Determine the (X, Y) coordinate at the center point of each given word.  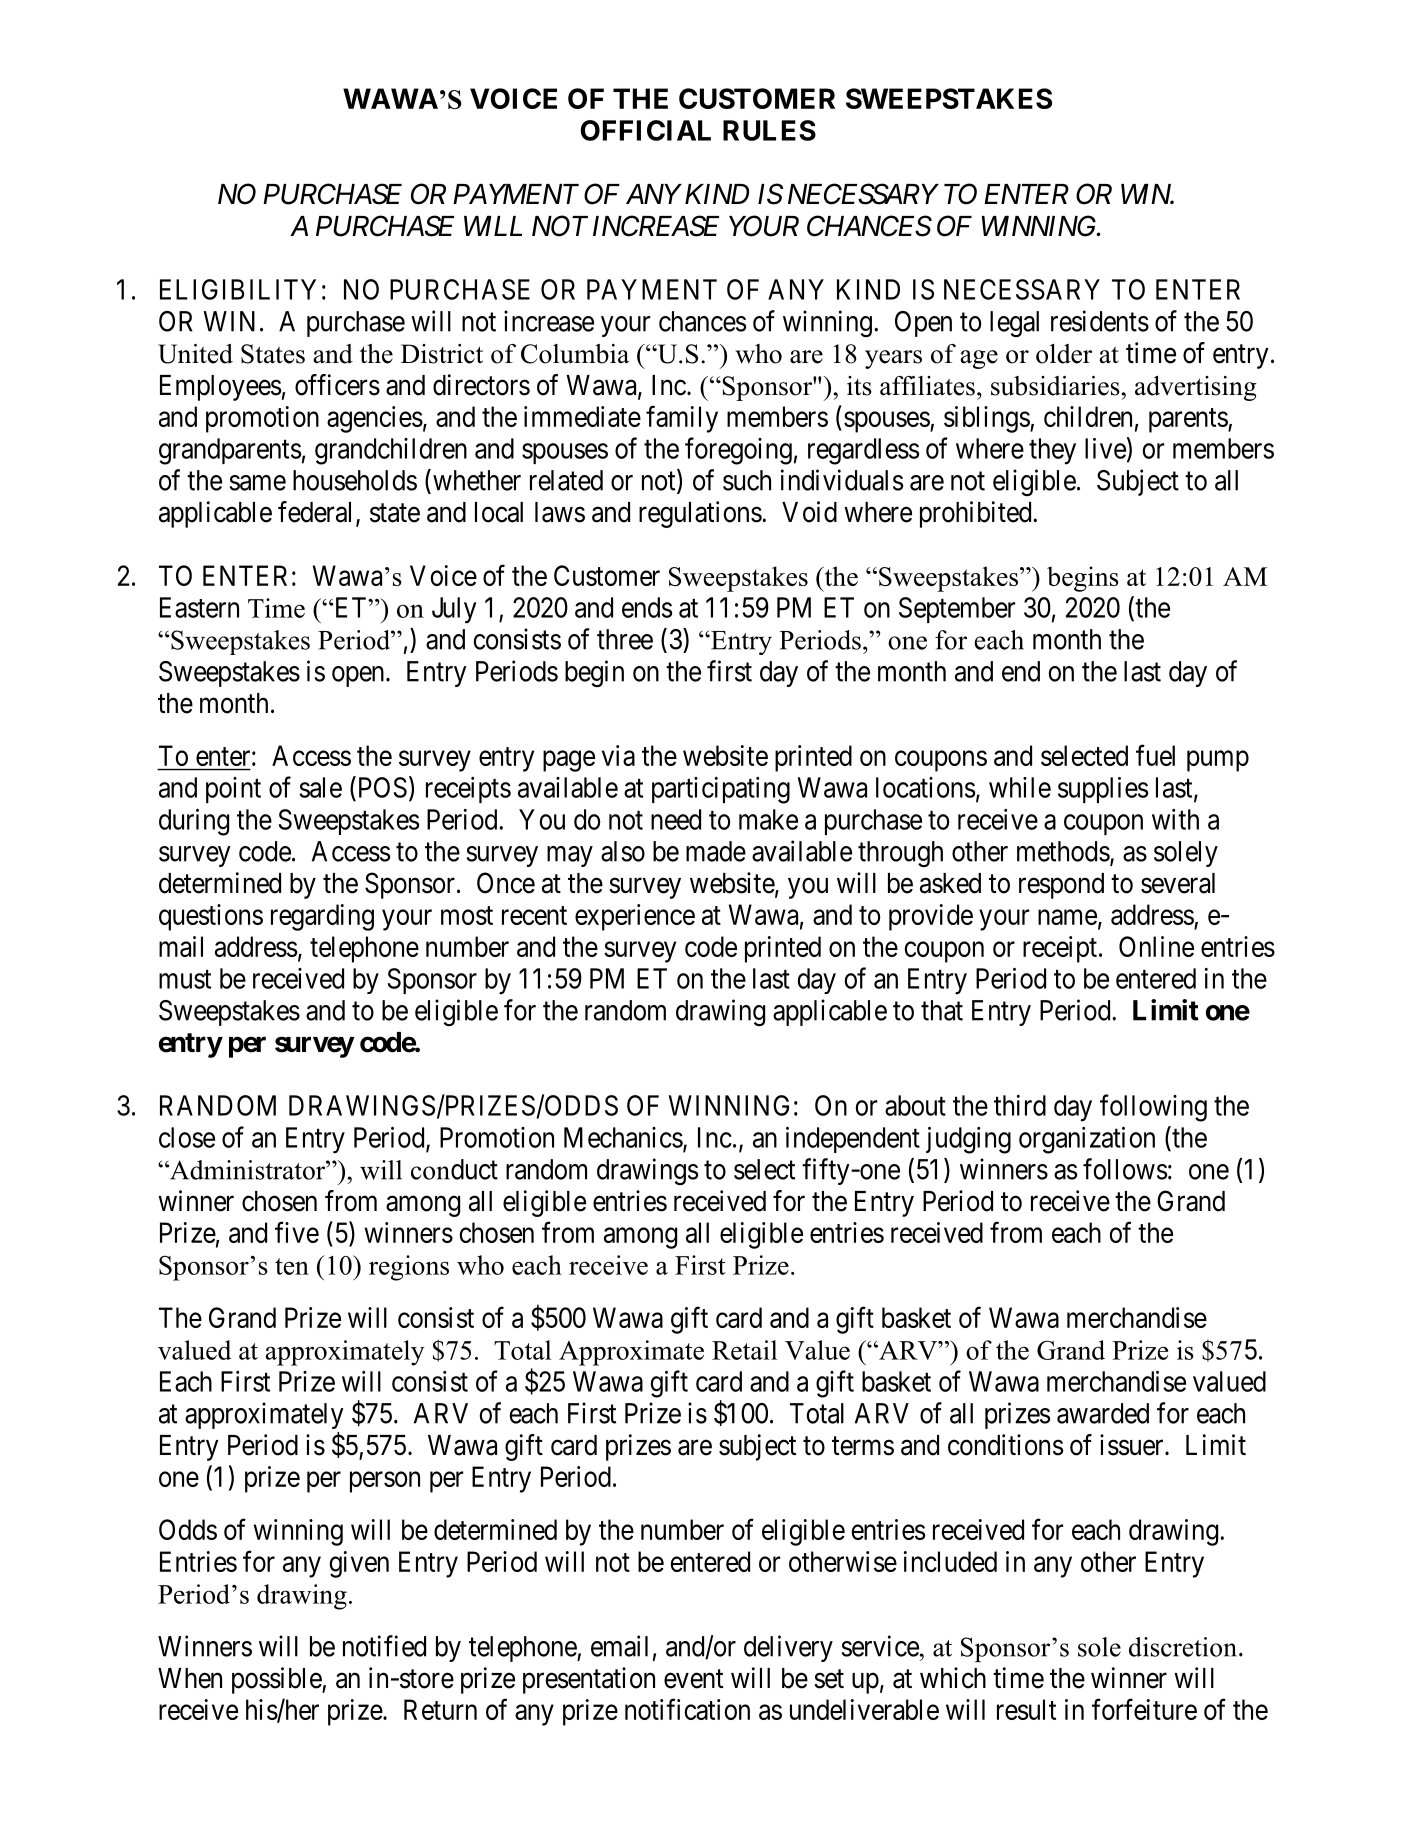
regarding (322, 917)
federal (317, 513)
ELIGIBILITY (238, 289)
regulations (700, 514)
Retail (744, 1350)
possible (277, 1680)
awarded (1103, 1413)
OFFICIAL (645, 130)
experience (635, 917)
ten (292, 1266)
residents (1100, 321)
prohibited (977, 514)
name (1067, 917)
